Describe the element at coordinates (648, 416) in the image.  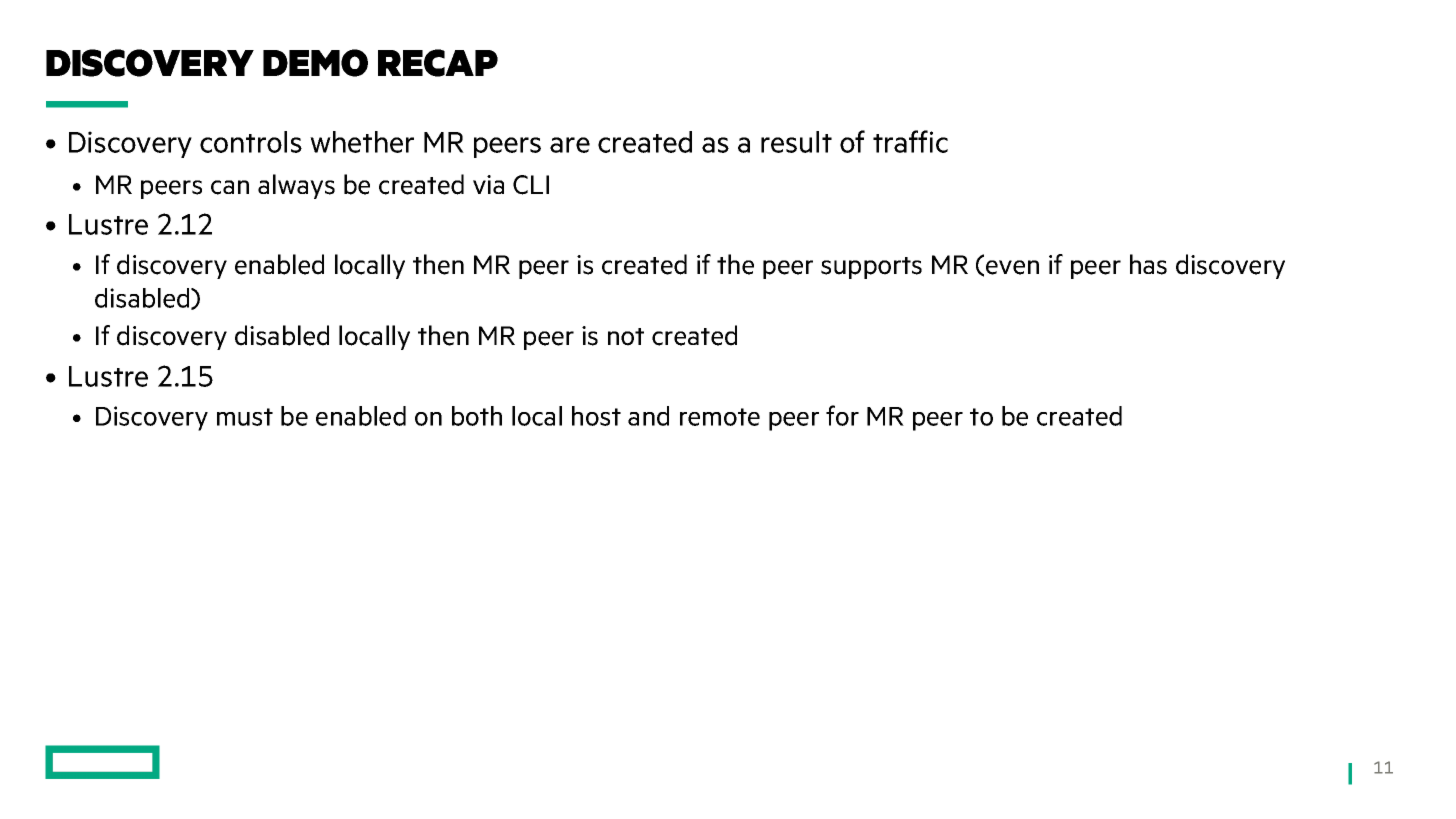
I see `and` at that location.
